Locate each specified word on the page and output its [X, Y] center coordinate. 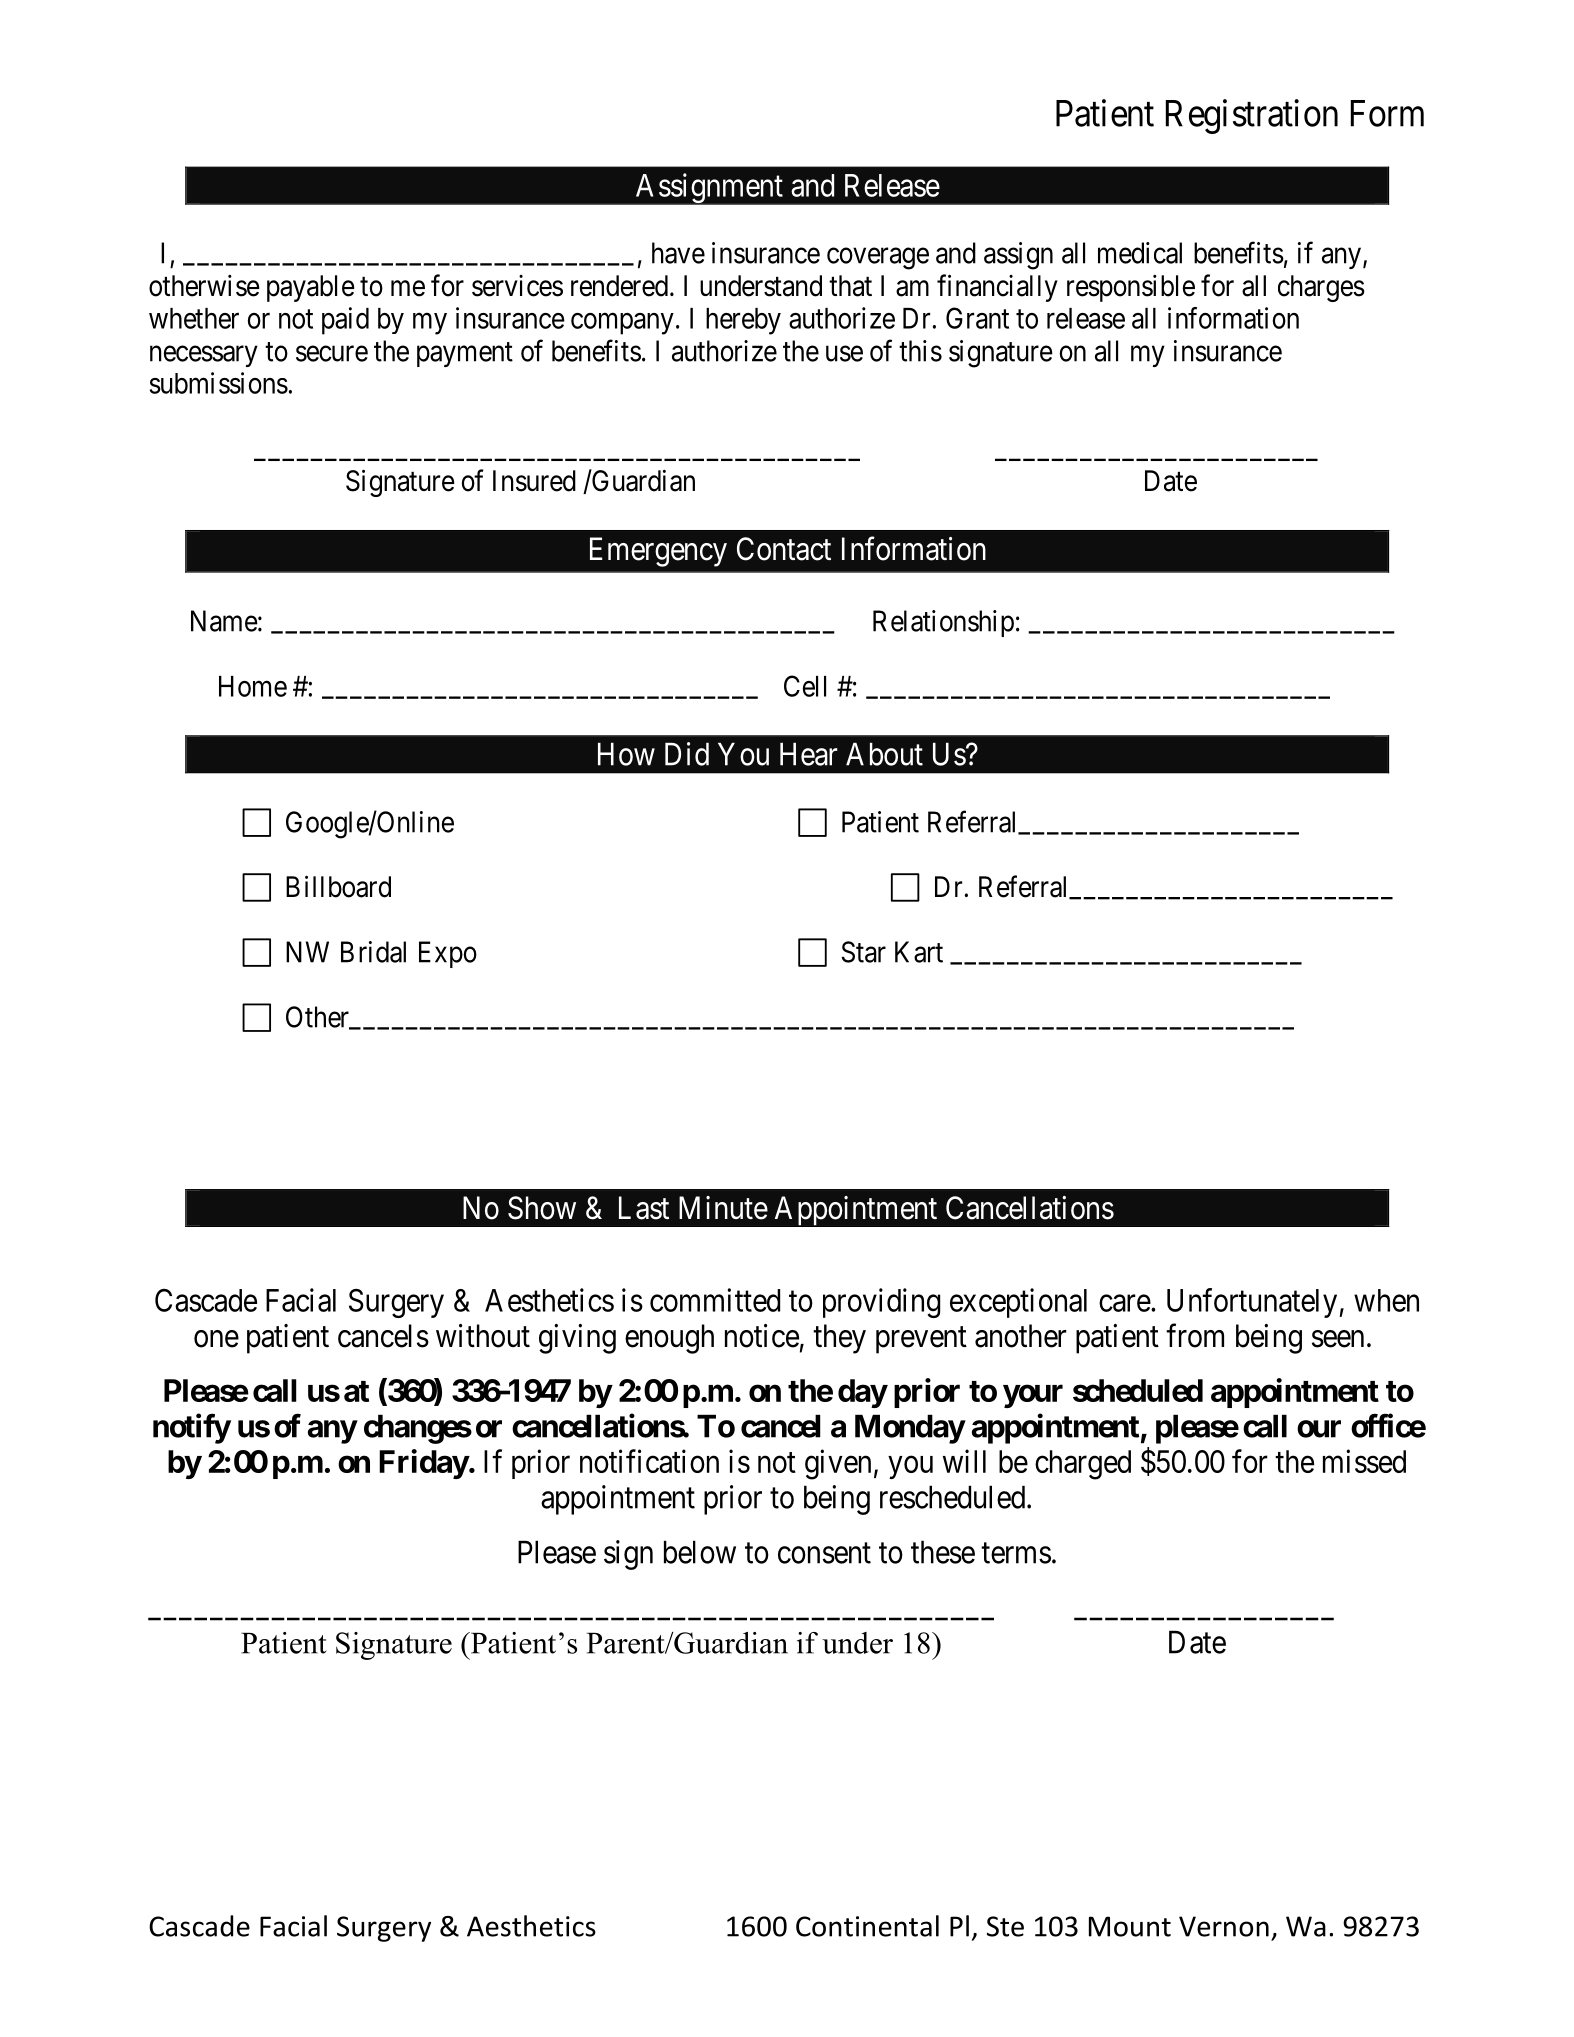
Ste [1005, 1926]
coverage [878, 259]
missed [1364, 1461]
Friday [424, 1464]
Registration [1252, 116]
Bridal [373, 952]
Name [224, 621]
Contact [784, 549]
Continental [867, 1926]
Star [864, 952]
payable [311, 288]
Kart [919, 952]
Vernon [1224, 1926]
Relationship [943, 623]
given [838, 1464]
